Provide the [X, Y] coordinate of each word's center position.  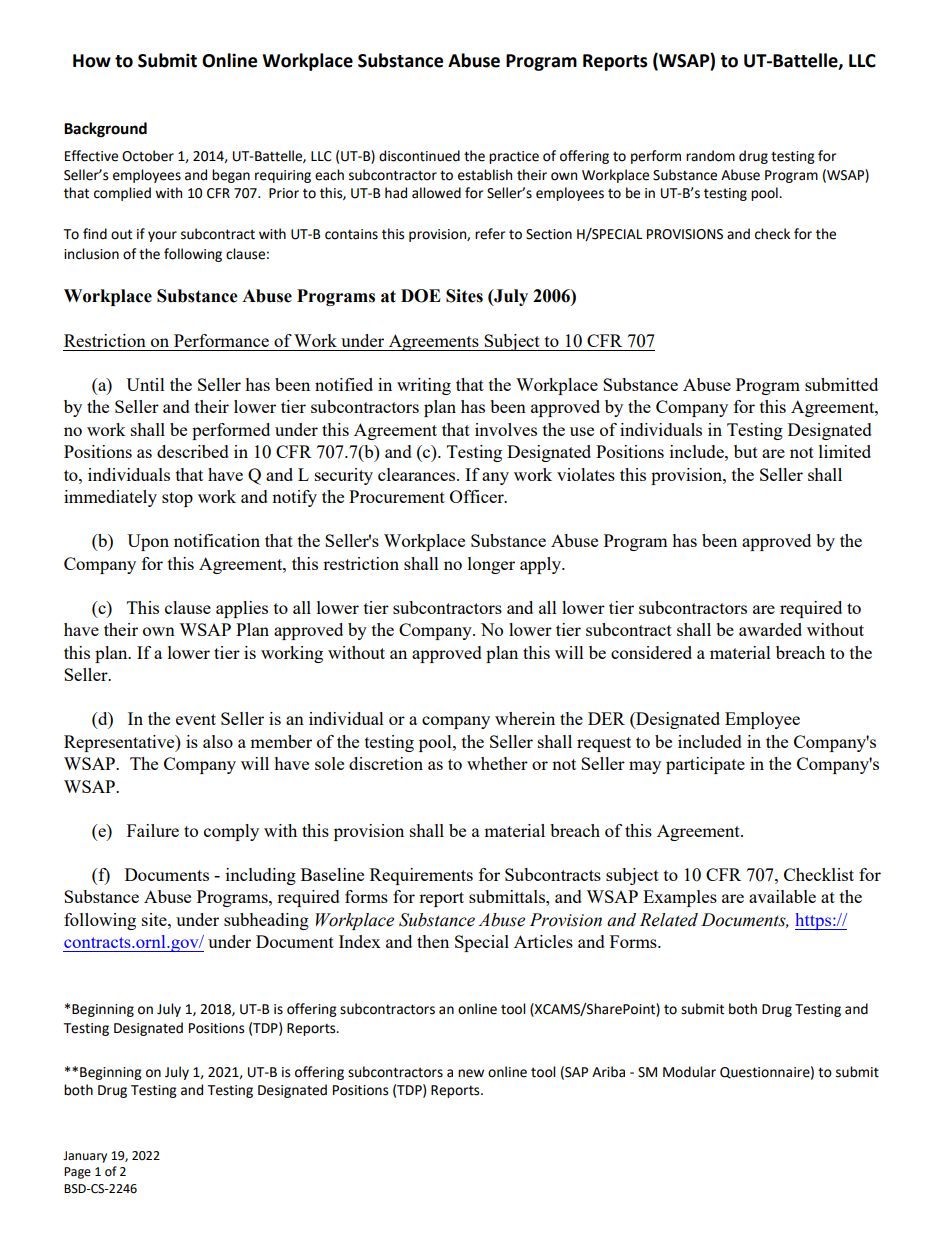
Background [105, 130]
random [710, 156]
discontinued [419, 156]
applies [242, 609]
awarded [770, 629]
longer [491, 565]
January [85, 1157]
